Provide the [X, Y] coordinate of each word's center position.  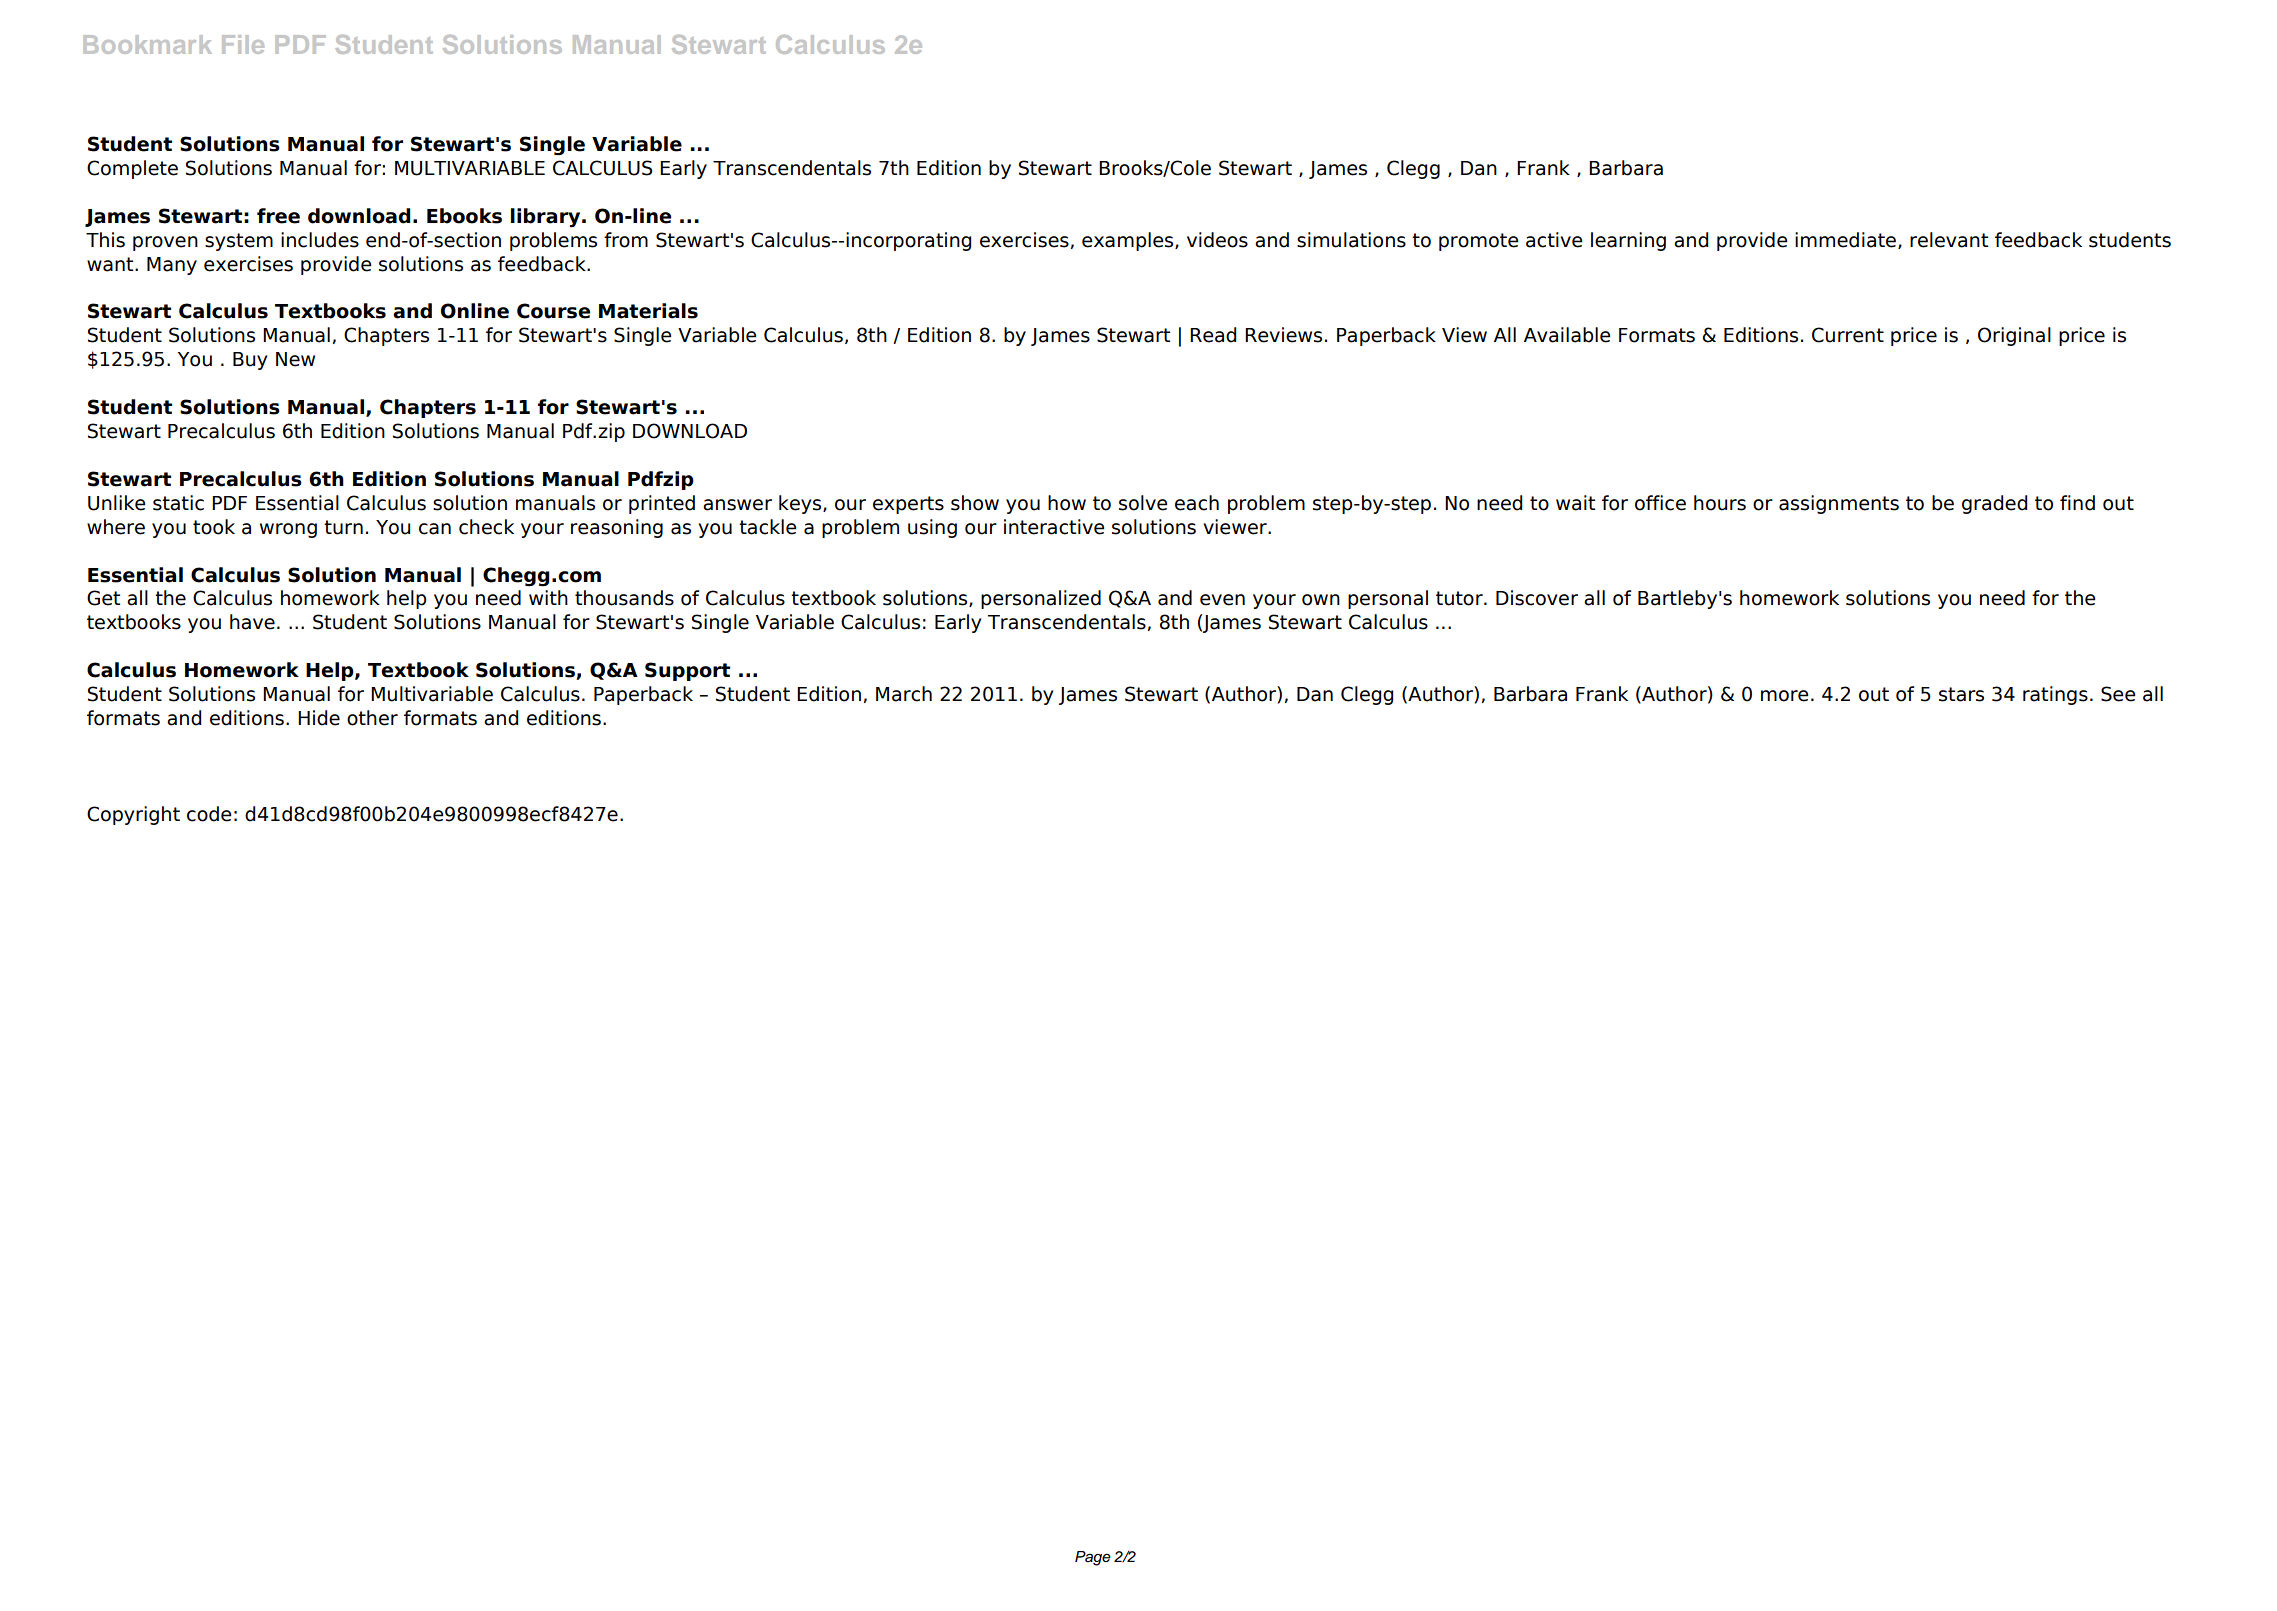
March [904, 694]
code [209, 814]
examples [1129, 241]
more [1785, 696]
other [372, 718]
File [243, 44]
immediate [1847, 240]
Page [1093, 1558]
